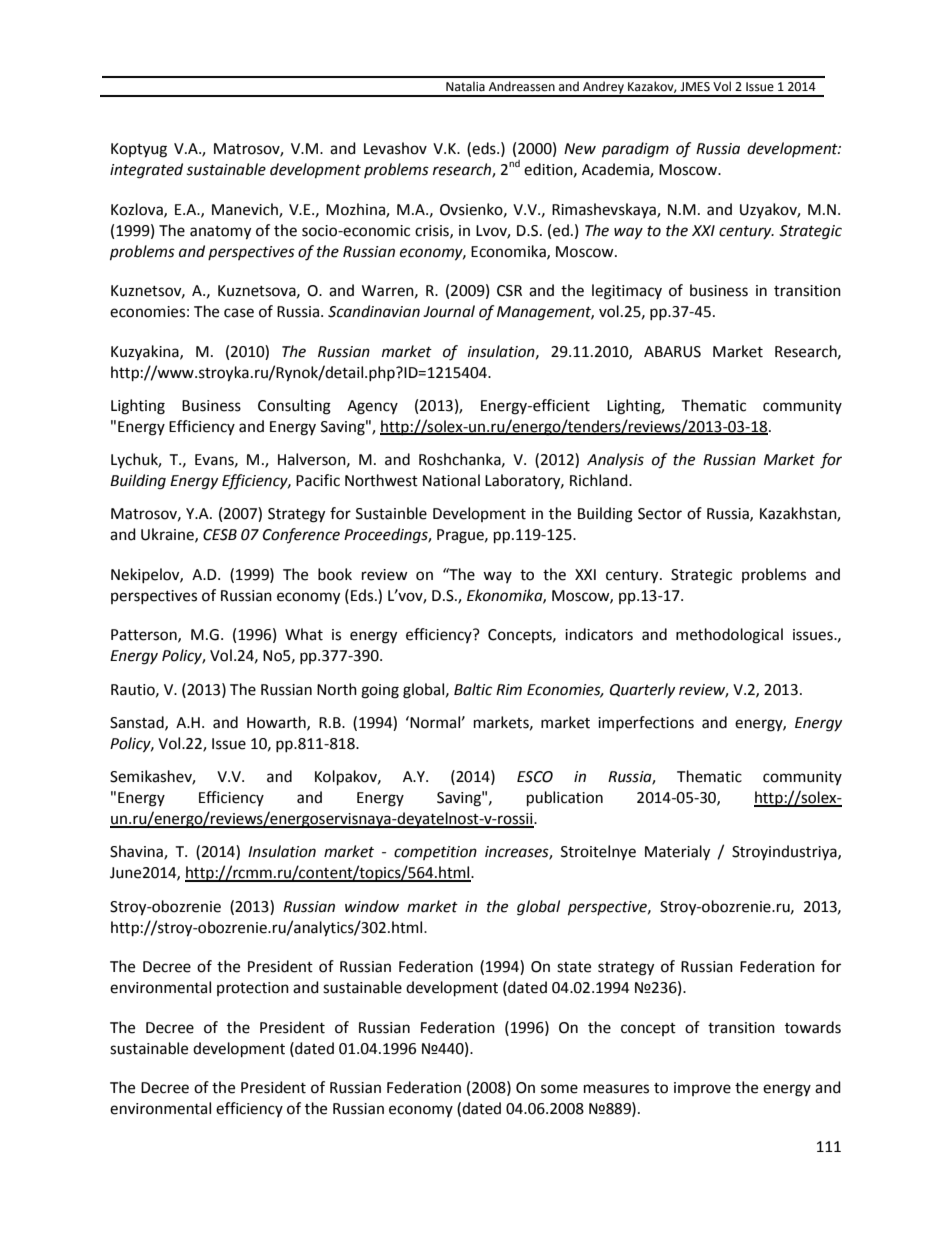  I want to click on window, so click(372, 906).
